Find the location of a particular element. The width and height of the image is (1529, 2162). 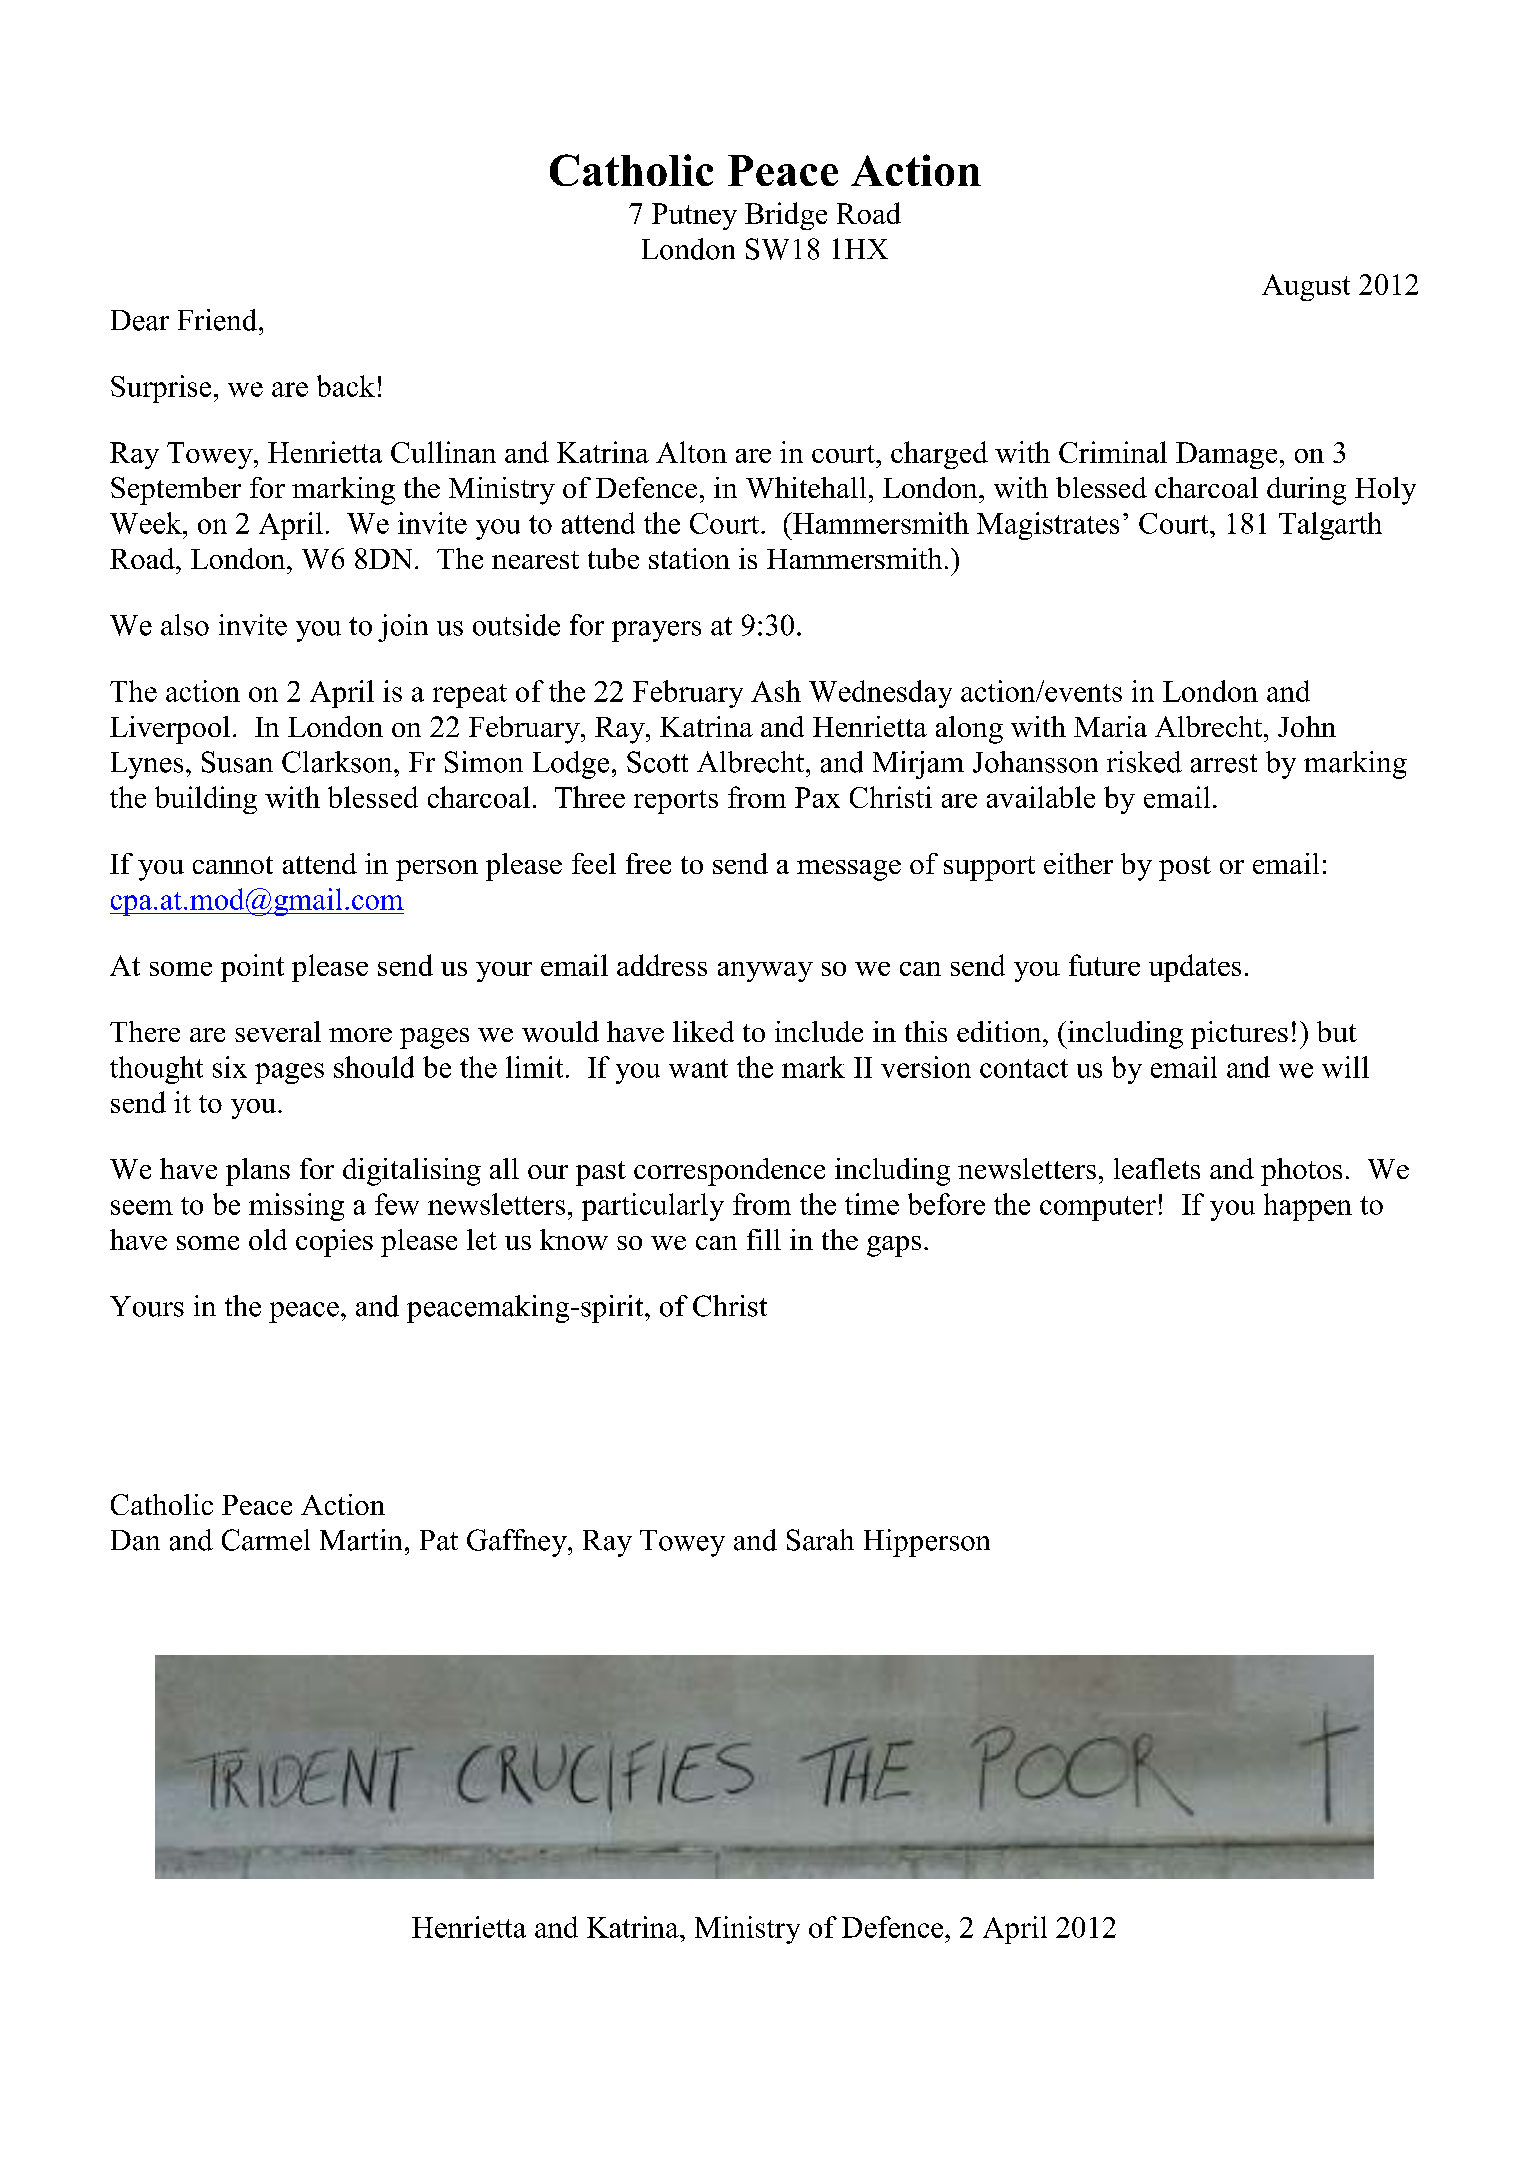

photos is located at coordinates (1301, 1172).
